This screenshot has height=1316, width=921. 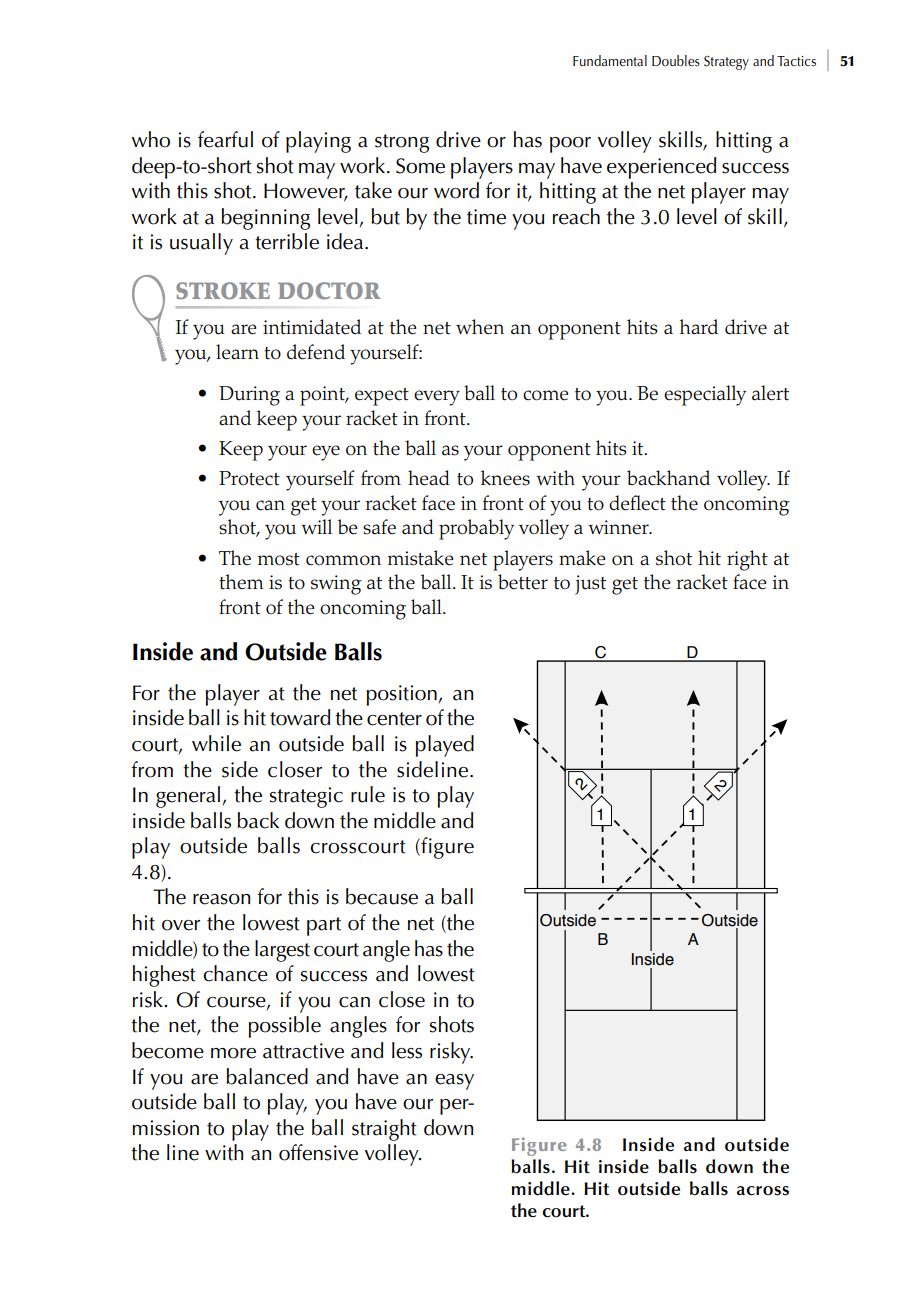 I want to click on learn, so click(x=237, y=352).
